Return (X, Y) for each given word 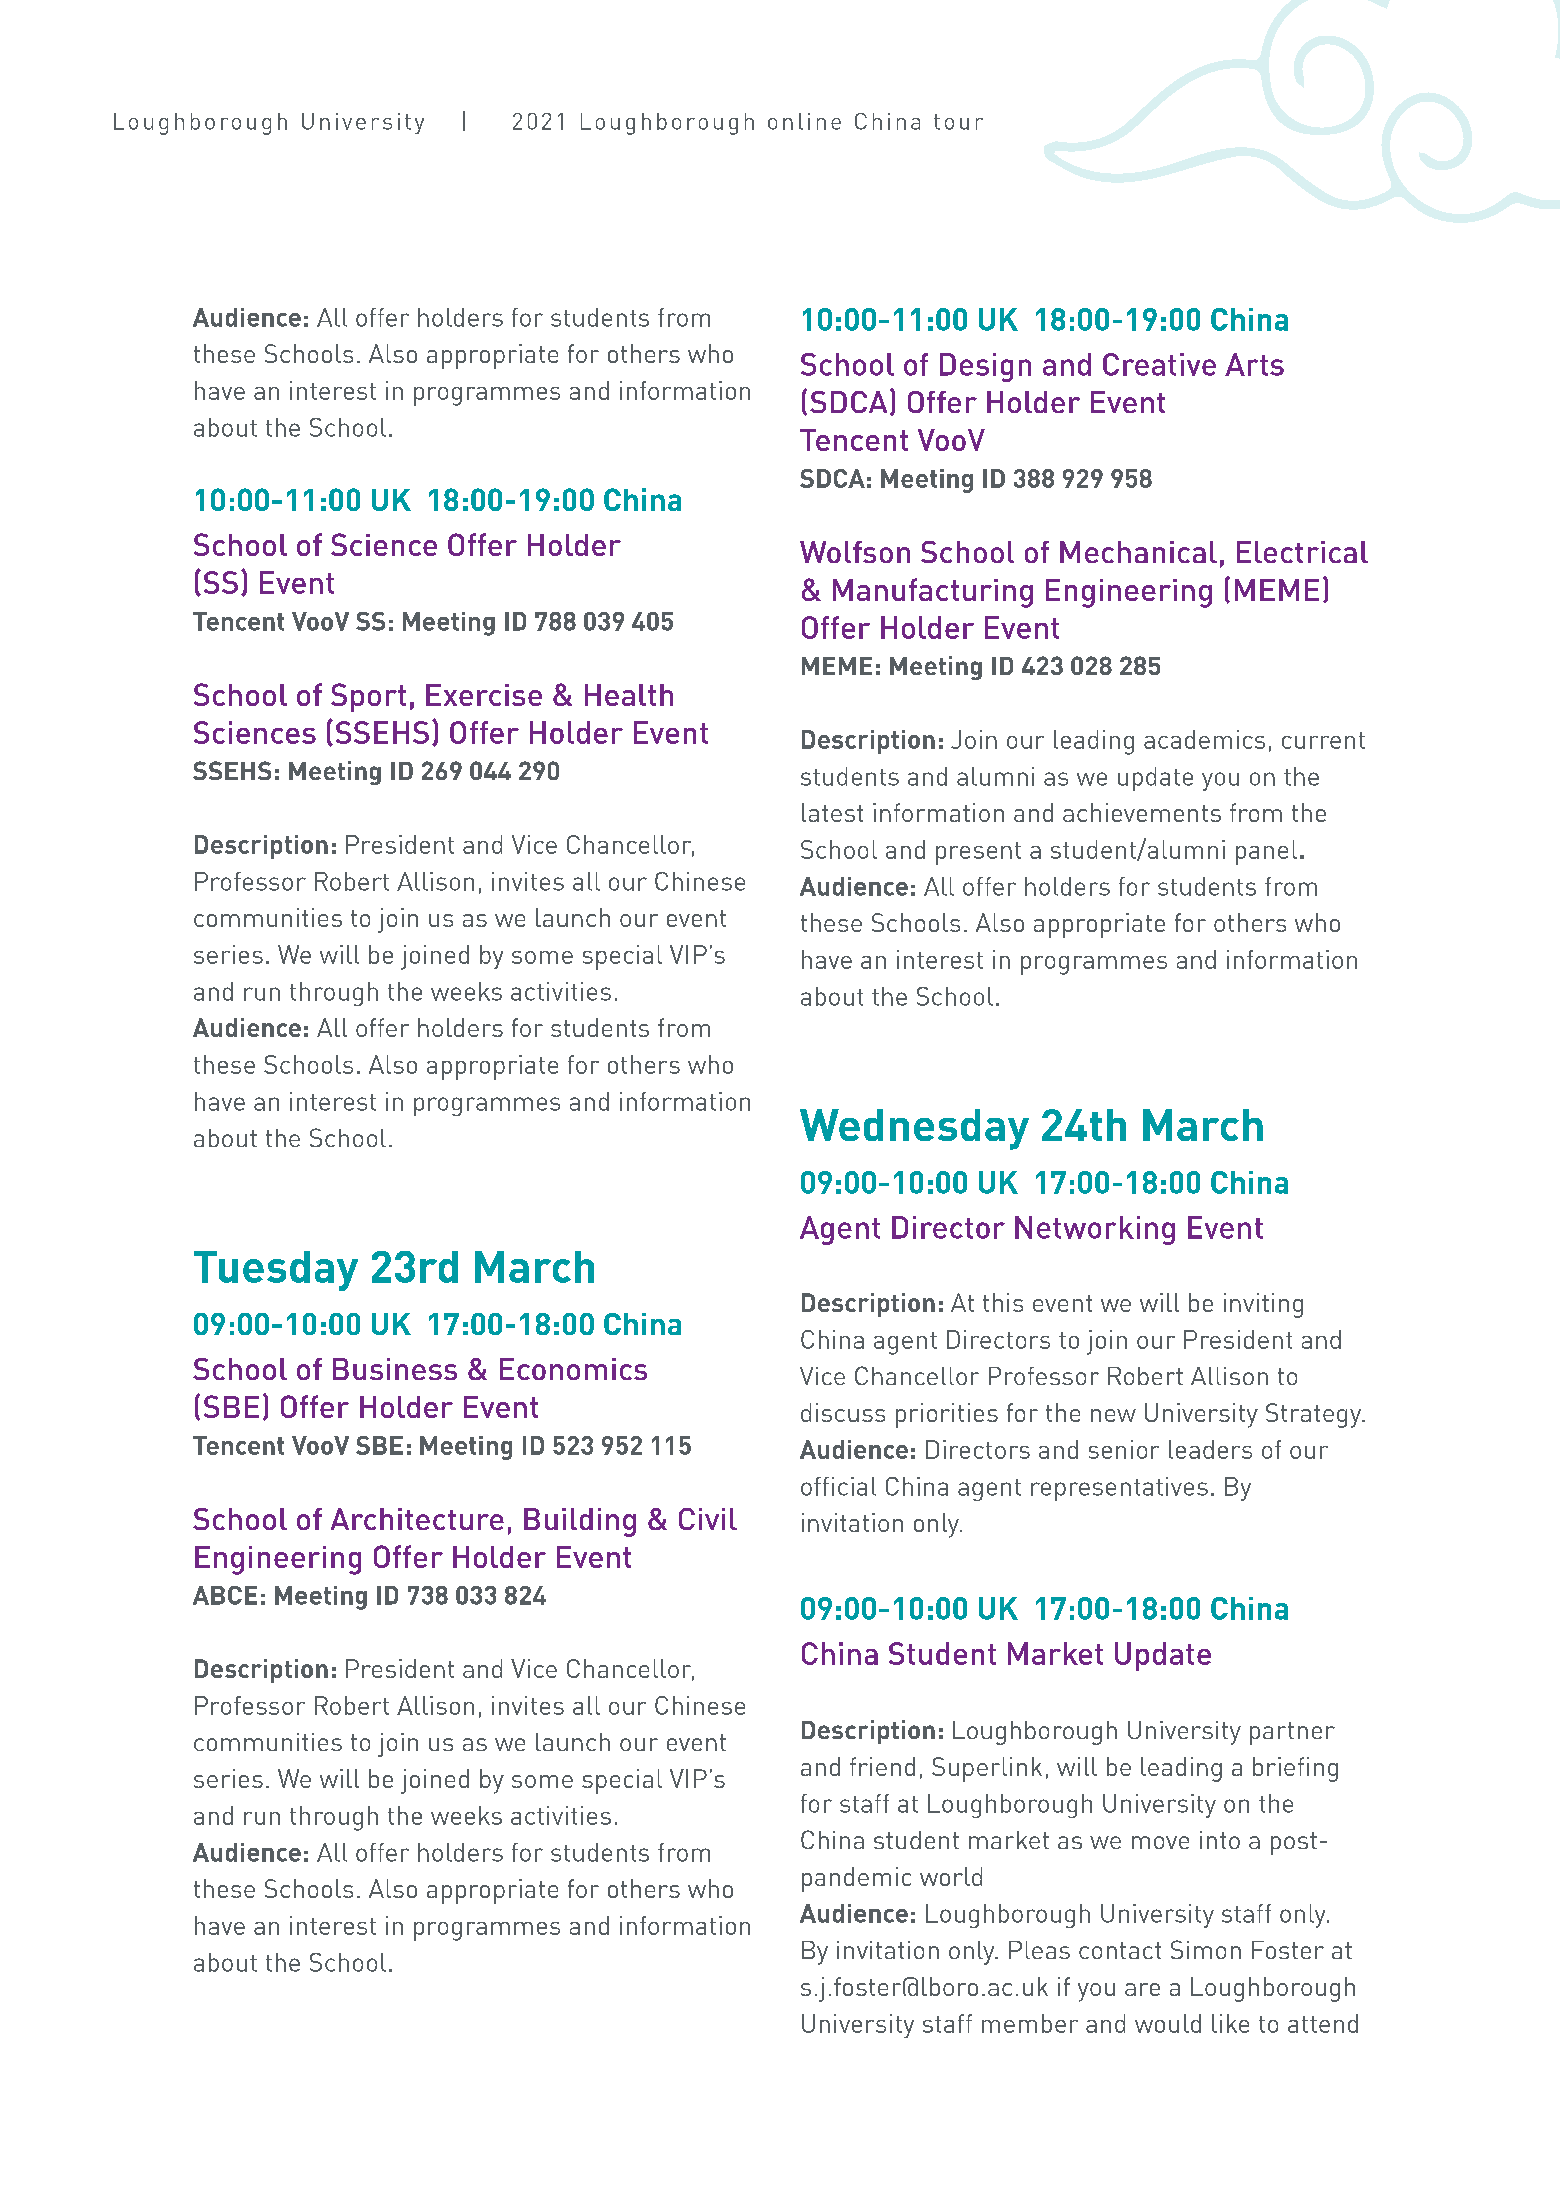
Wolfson (855, 552)
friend (882, 1766)
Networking (1095, 1230)
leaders (1210, 1449)
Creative (1159, 364)
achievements (1142, 812)
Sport (368, 697)
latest (832, 812)
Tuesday (276, 1271)
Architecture (417, 1519)
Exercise (484, 695)
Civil (708, 1519)
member (1030, 2023)
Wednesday (914, 1129)
